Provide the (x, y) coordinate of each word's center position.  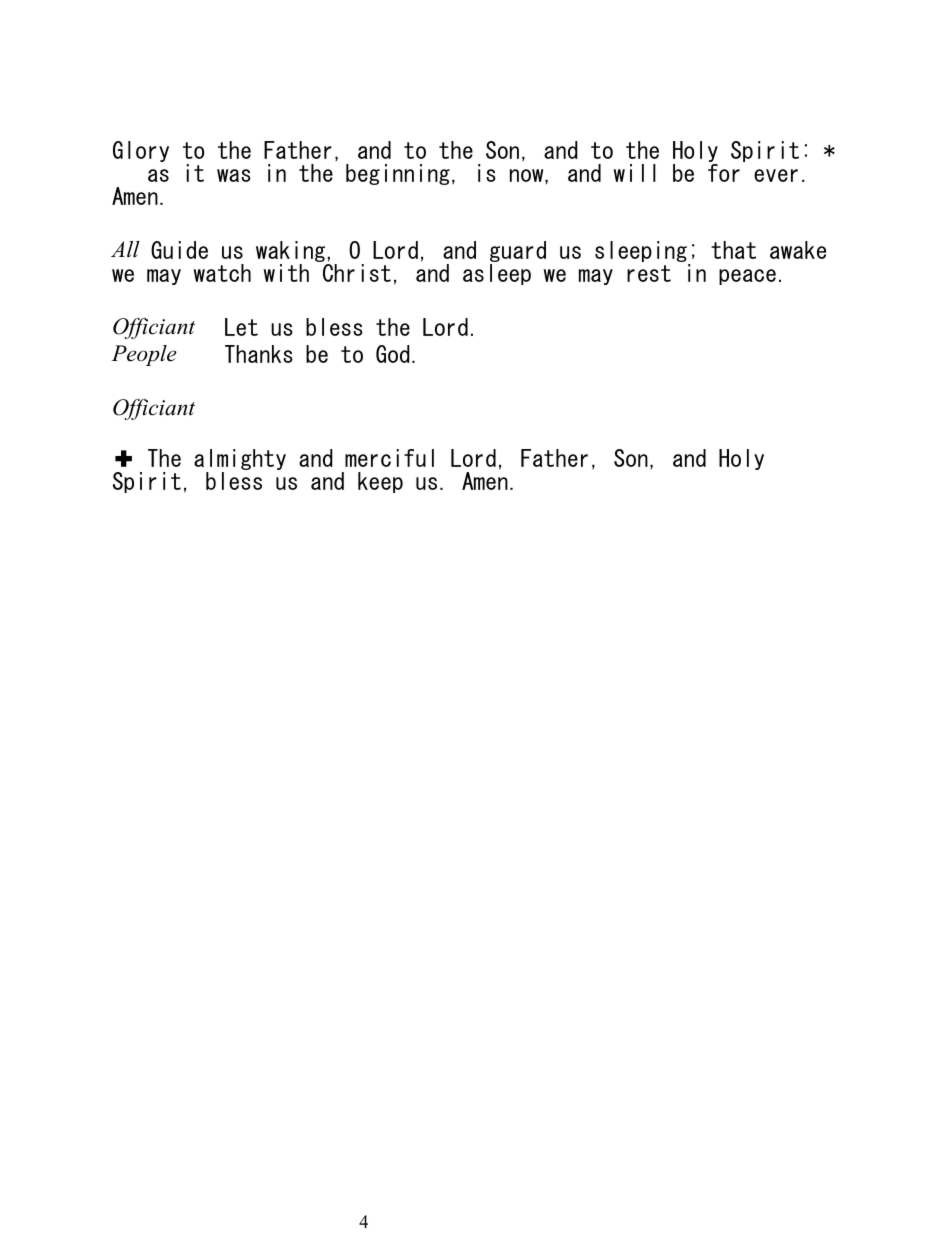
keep (380, 482)
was (234, 175)
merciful (389, 458)
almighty (240, 461)
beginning (398, 174)
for (724, 173)
